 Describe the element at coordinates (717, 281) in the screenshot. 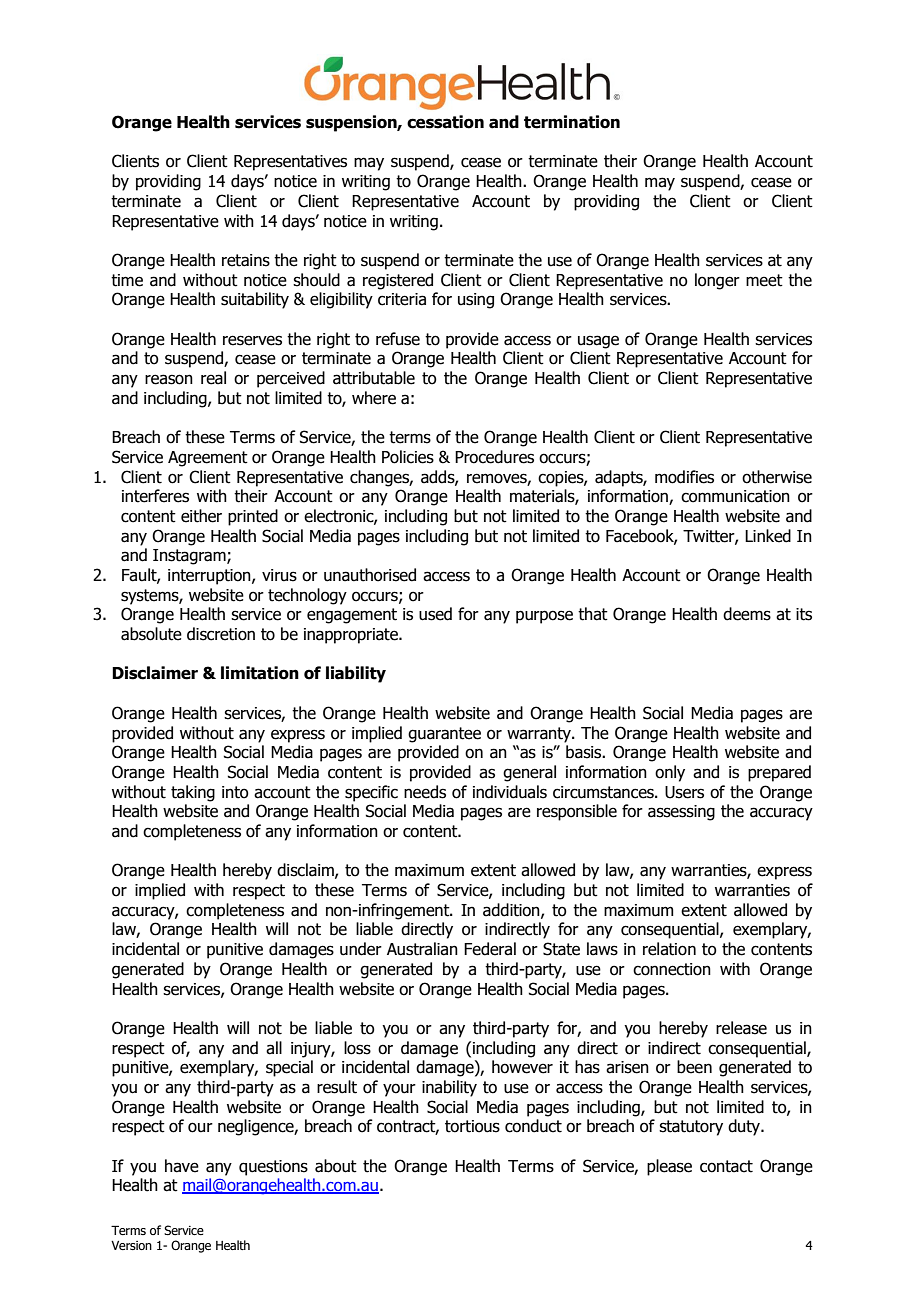

I see `longer` at that location.
